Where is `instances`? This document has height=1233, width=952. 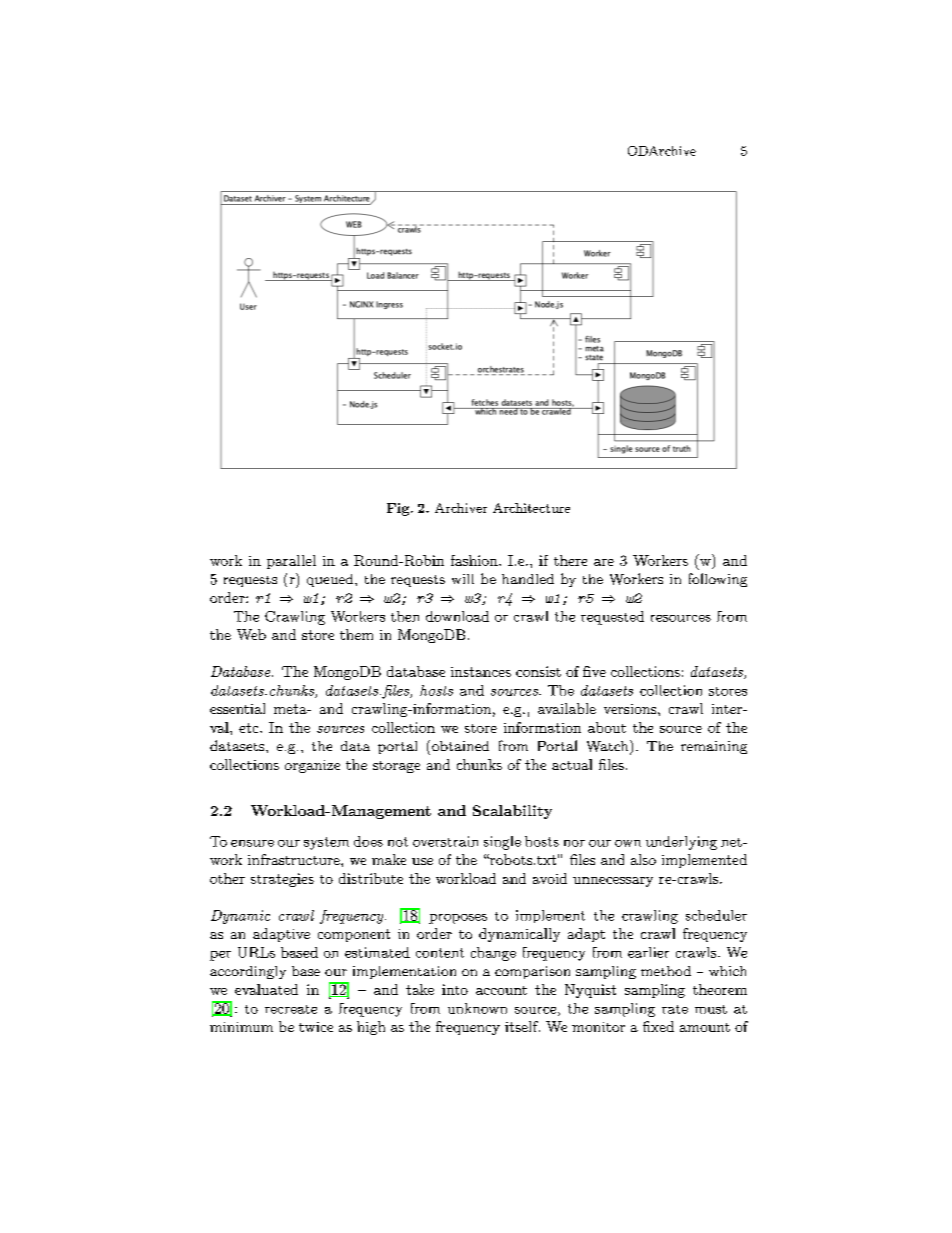 instances is located at coordinates (481, 672).
